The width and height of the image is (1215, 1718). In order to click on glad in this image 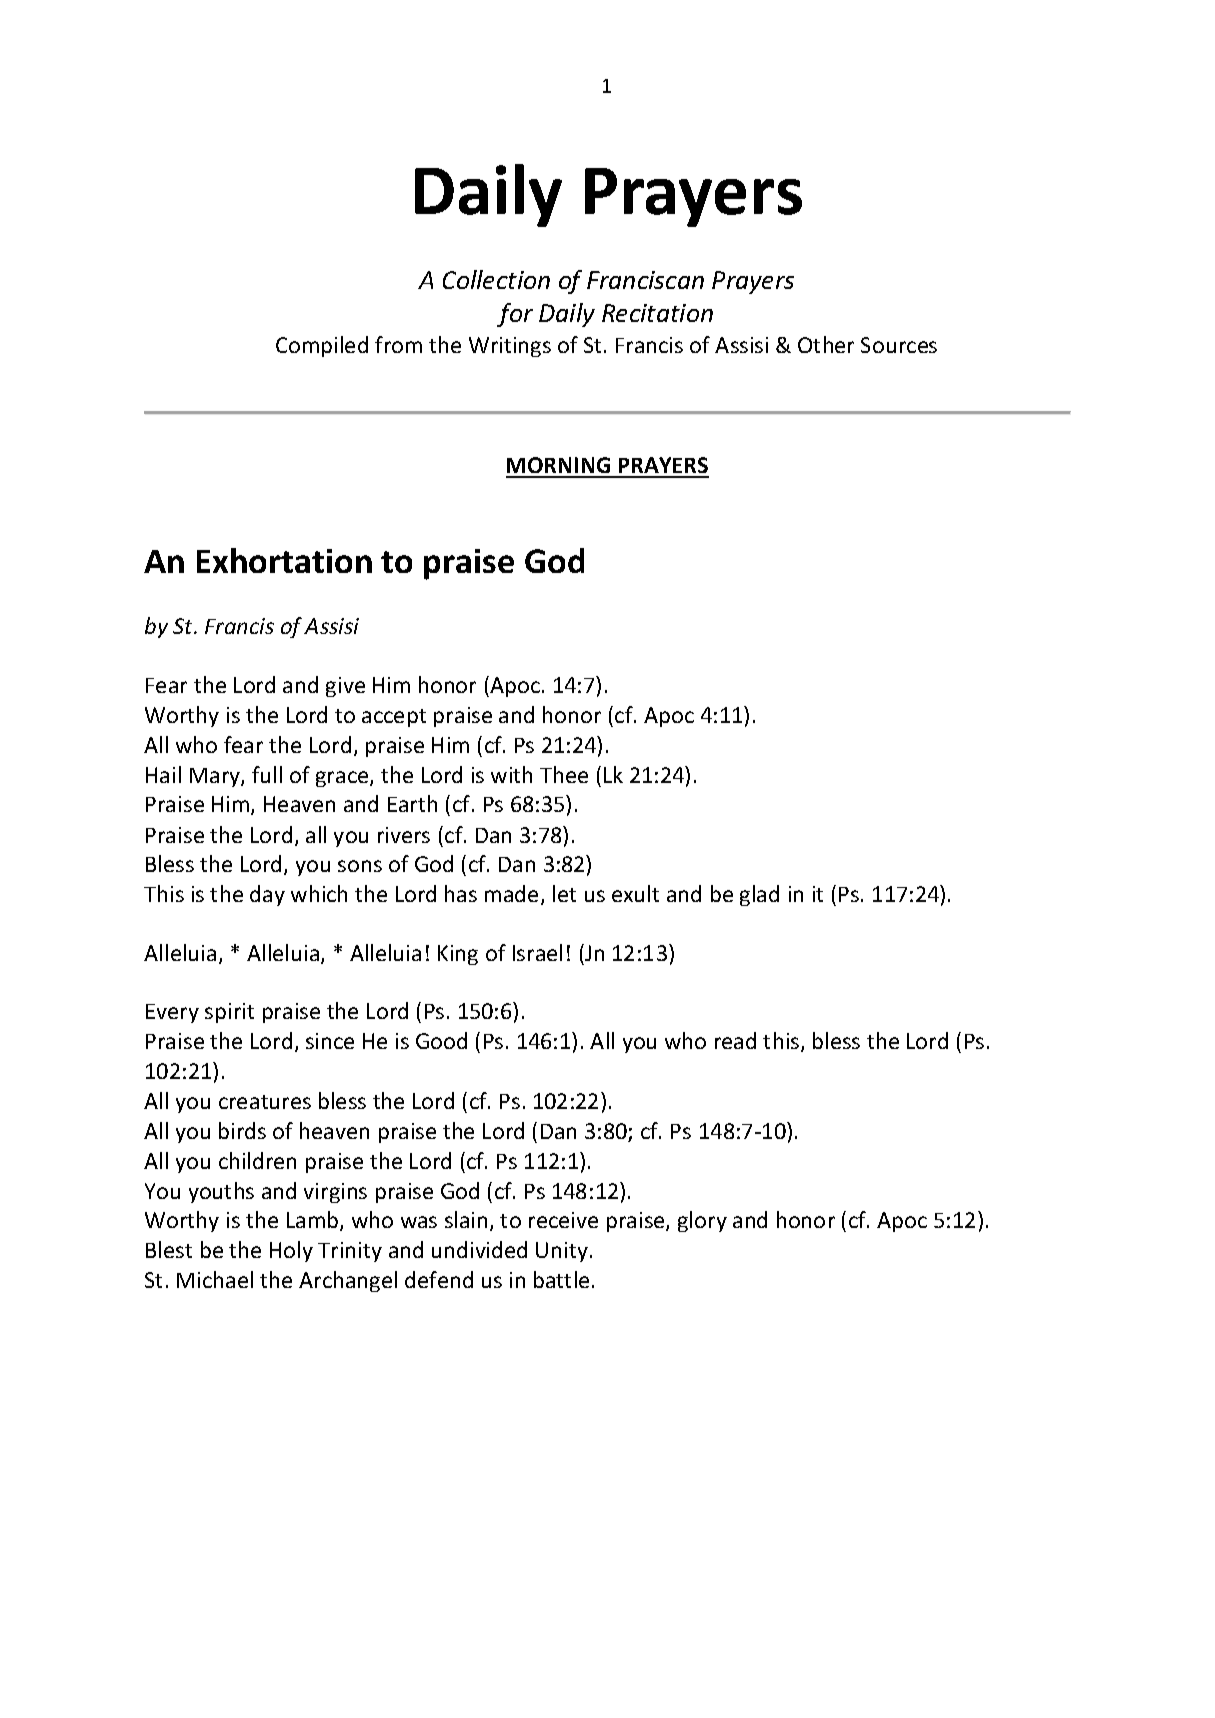, I will do `click(759, 895)`.
